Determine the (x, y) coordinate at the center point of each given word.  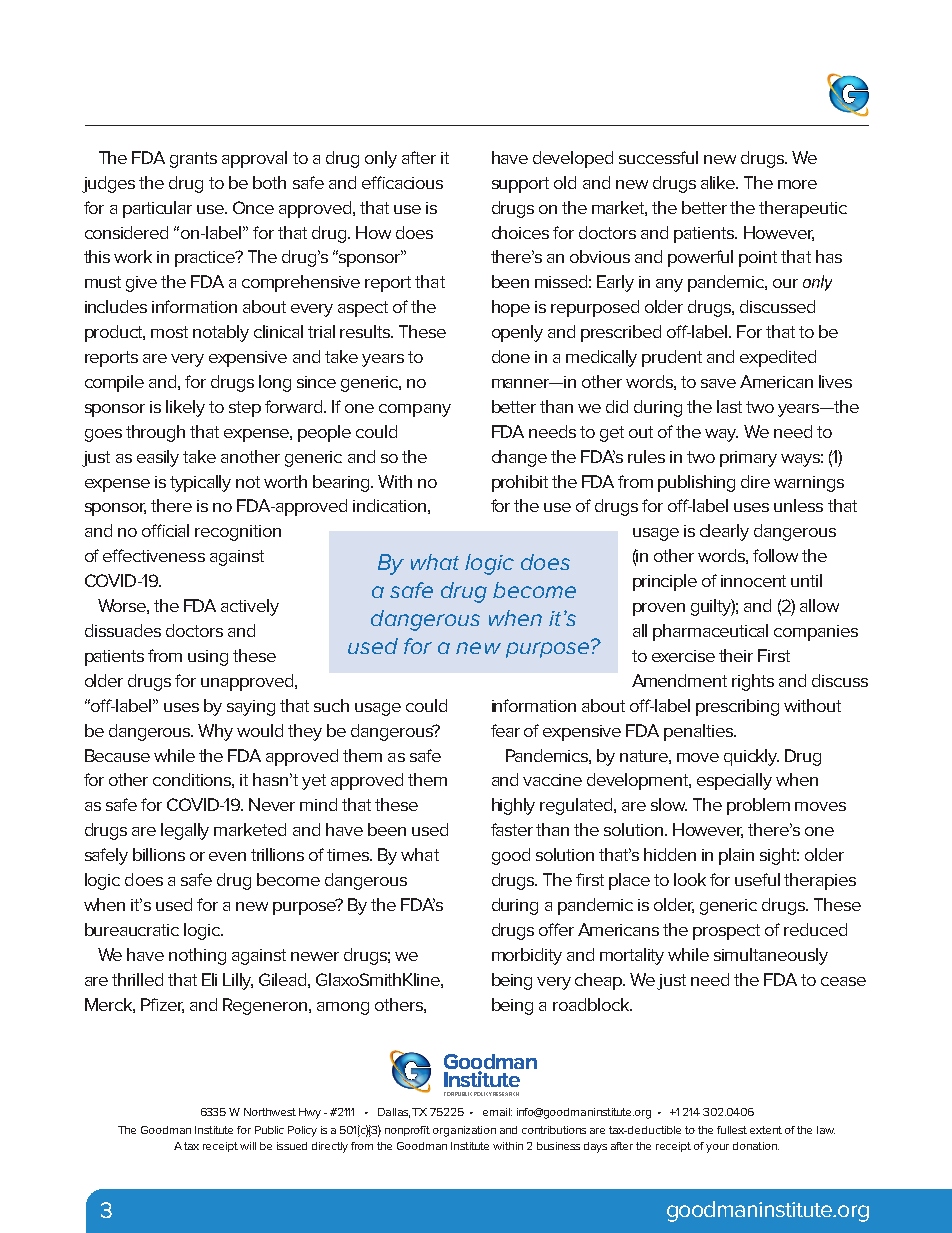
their (736, 655)
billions (159, 854)
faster (512, 829)
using (208, 658)
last (729, 406)
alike (719, 182)
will (248, 1146)
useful (757, 879)
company (415, 410)
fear (505, 730)
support (520, 185)
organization (464, 1131)
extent (766, 1130)
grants (193, 160)
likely (185, 408)
